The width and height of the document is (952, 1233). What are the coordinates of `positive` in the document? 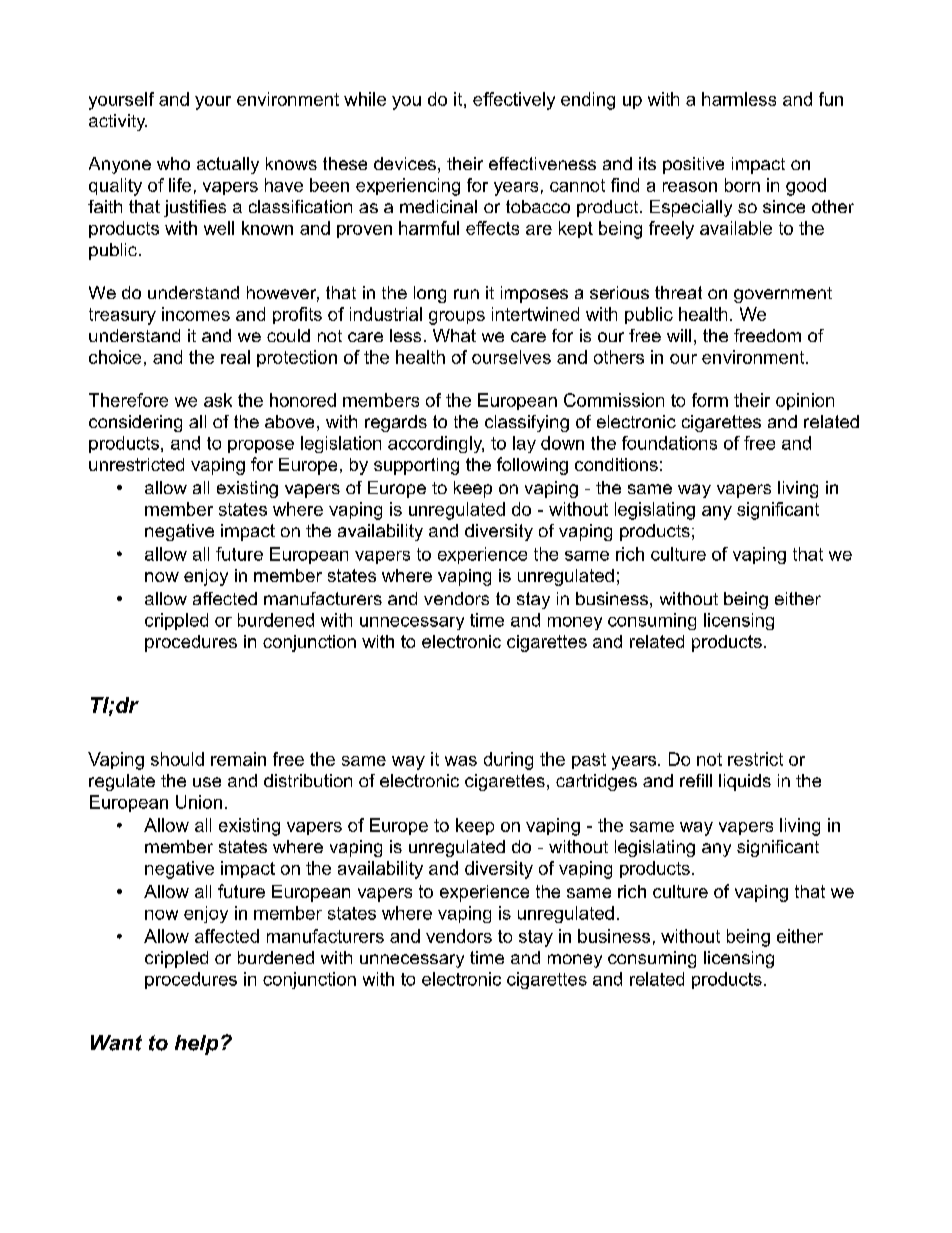 It's located at (693, 165).
